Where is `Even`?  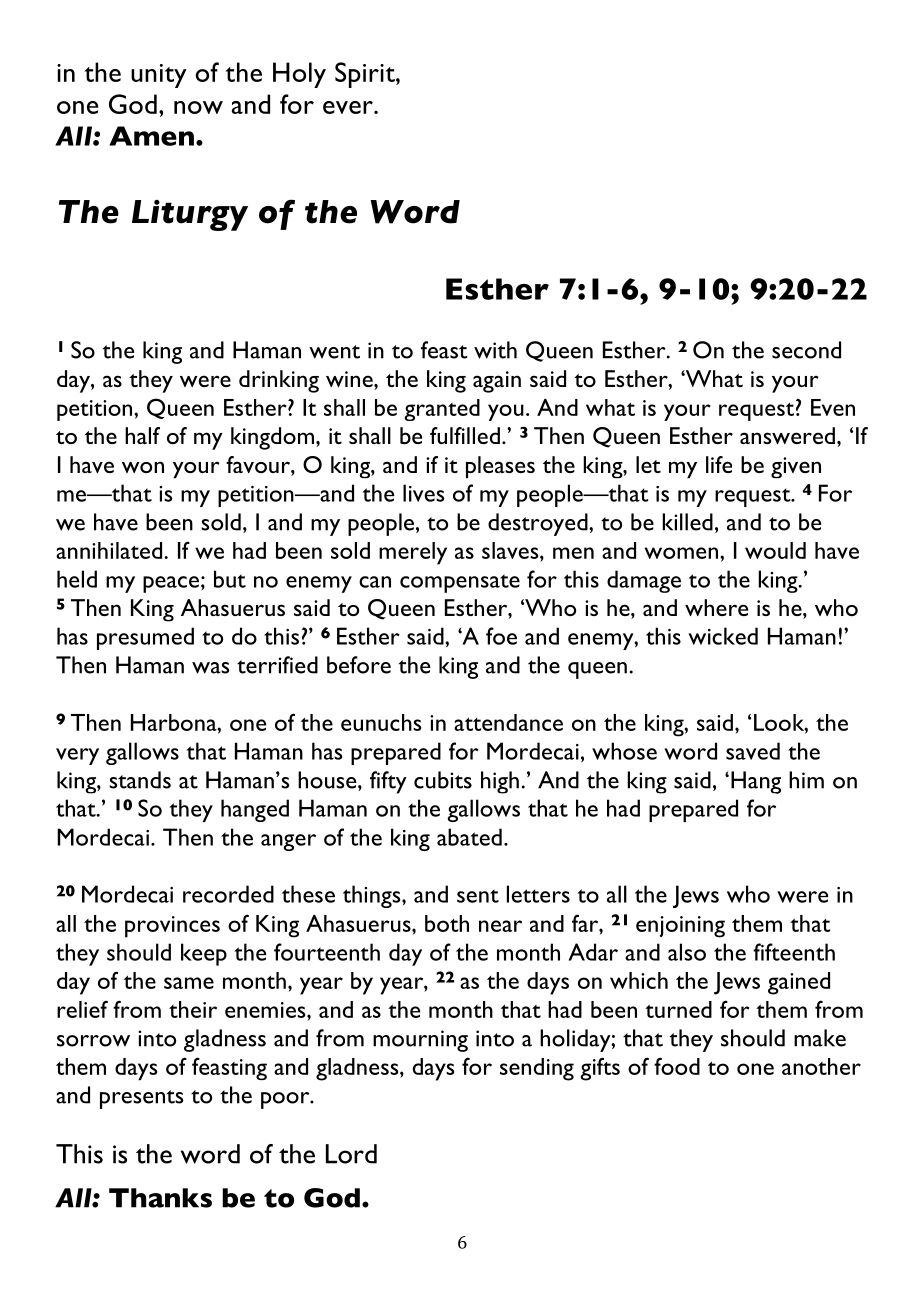
Even is located at coordinates (833, 407).
